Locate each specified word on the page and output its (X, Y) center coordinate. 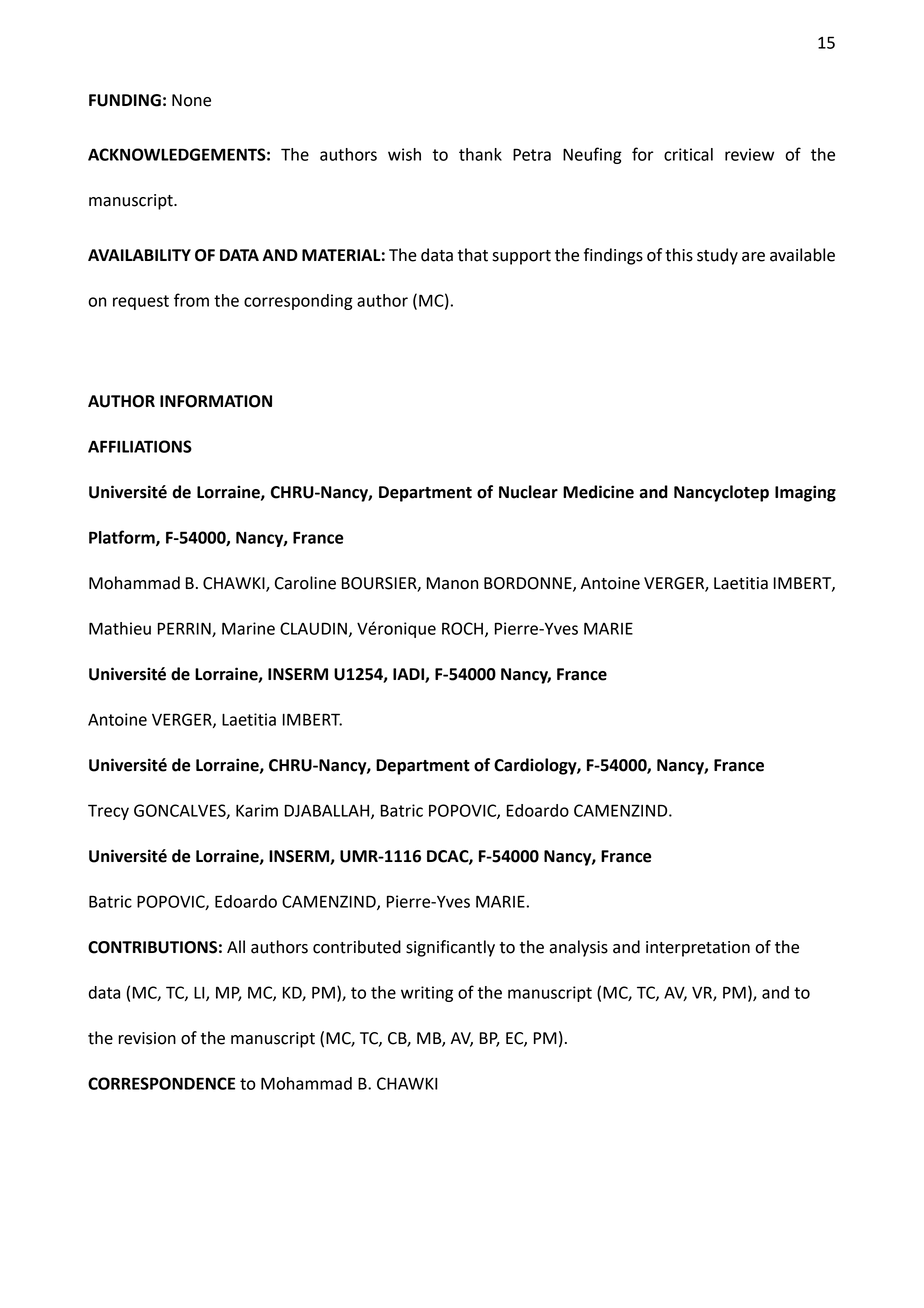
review (749, 154)
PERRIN (185, 629)
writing (427, 994)
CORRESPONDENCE (161, 1083)
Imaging (805, 493)
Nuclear (528, 492)
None (191, 100)
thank (480, 154)
